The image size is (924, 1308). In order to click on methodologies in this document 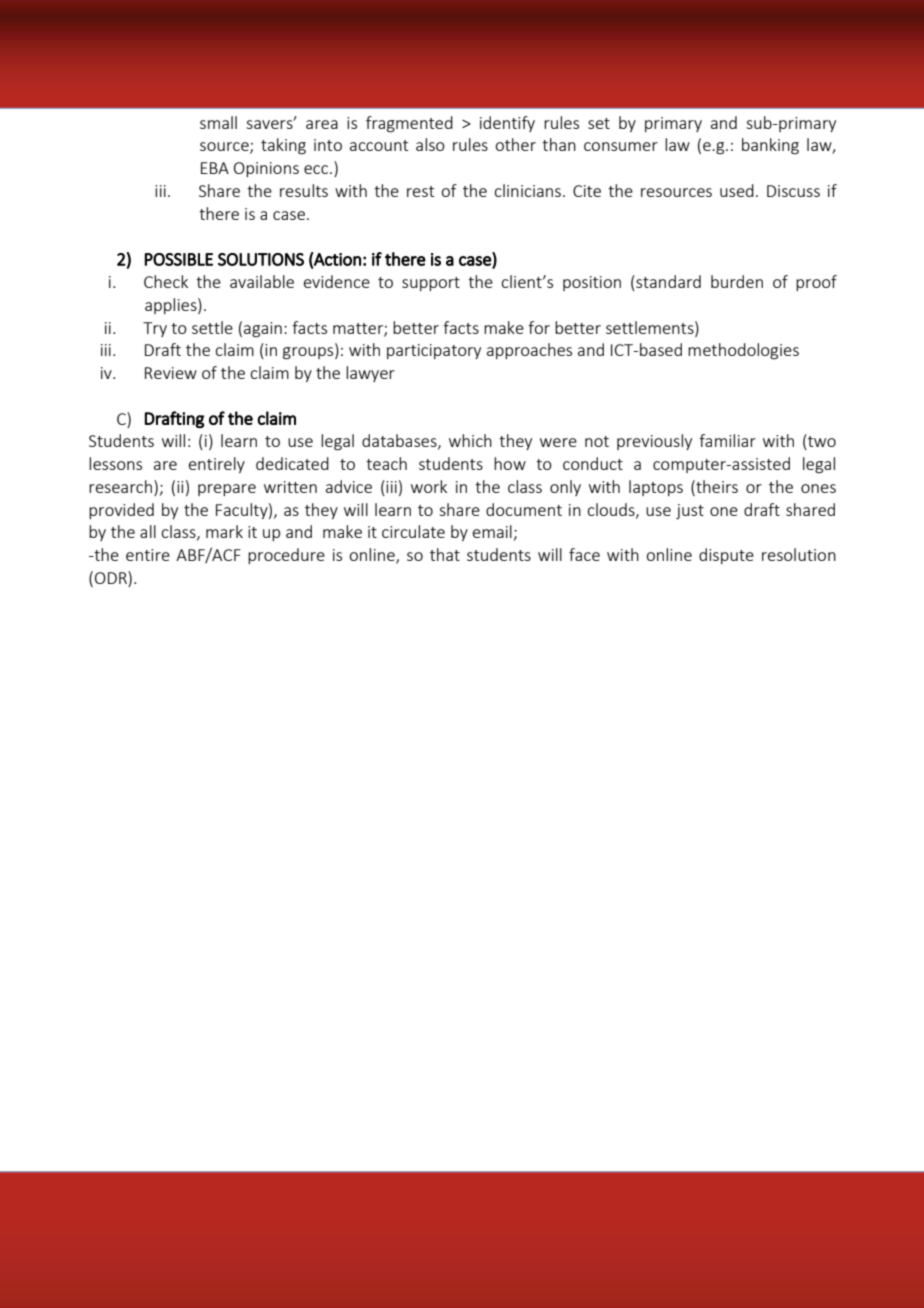, I will do `click(743, 351)`.
